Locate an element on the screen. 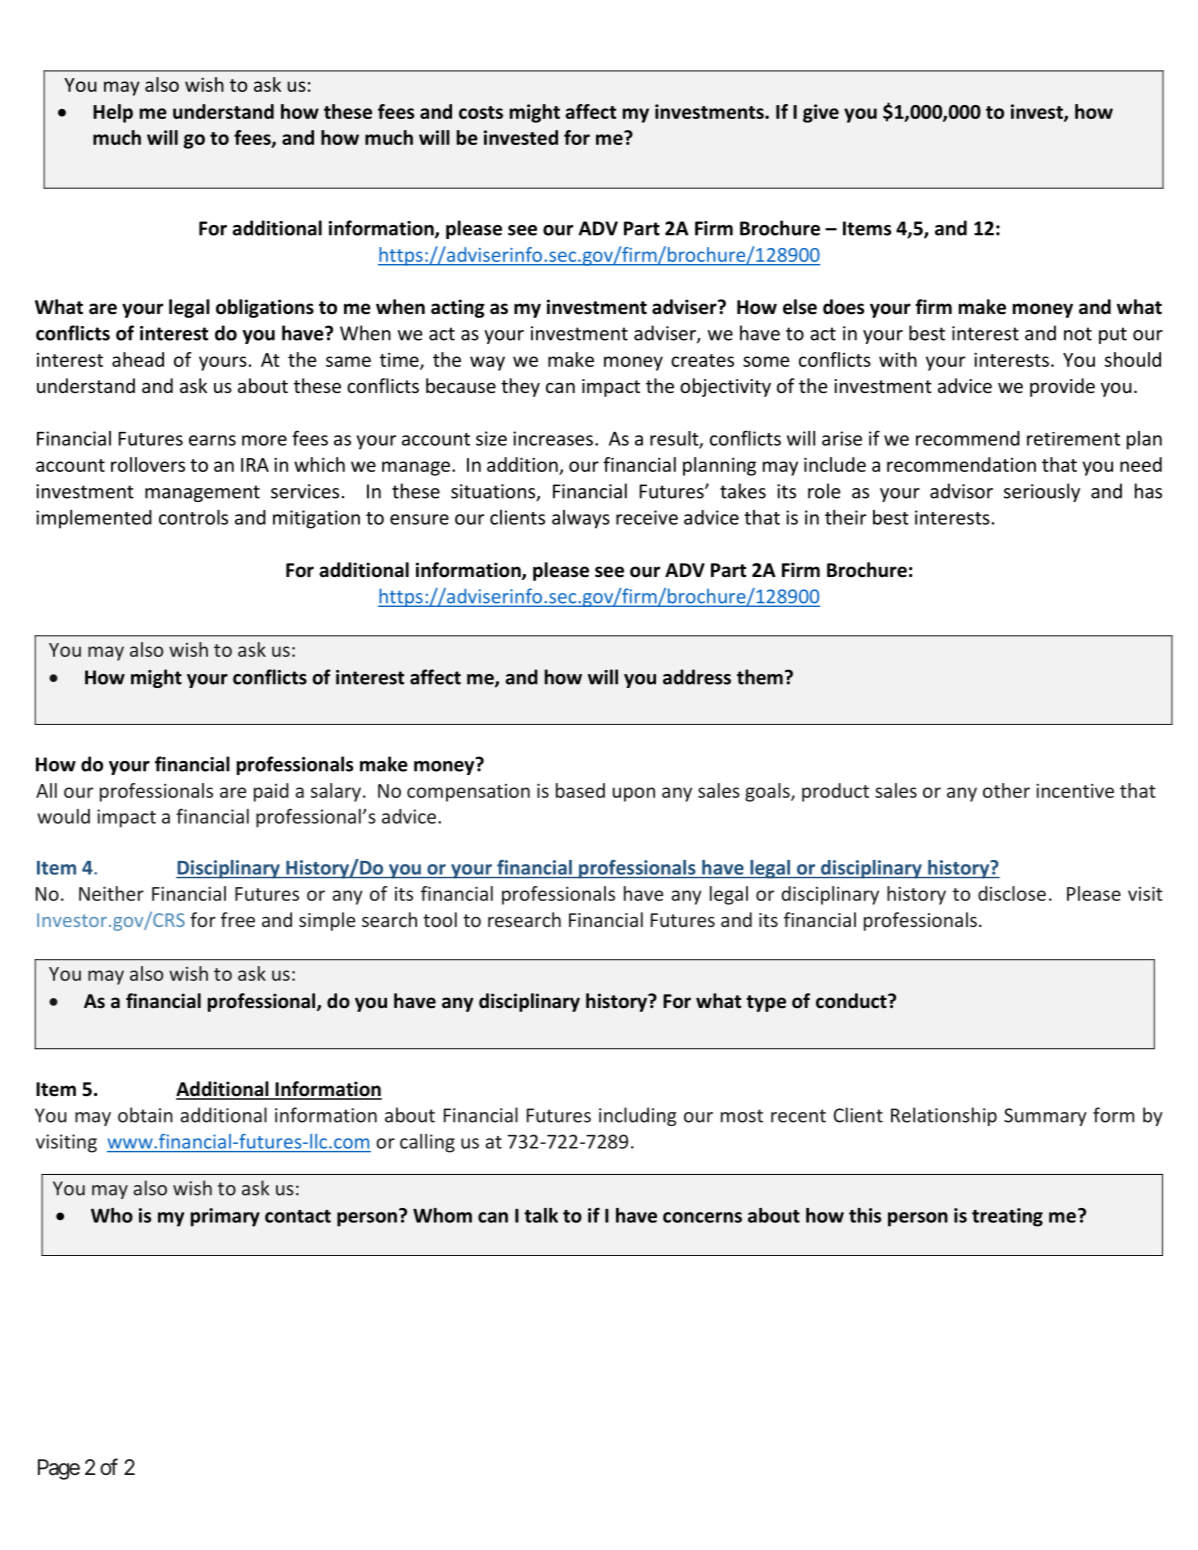 Image resolution: width=1198 pixels, height=1550 pixels. paid is located at coordinates (271, 792).
